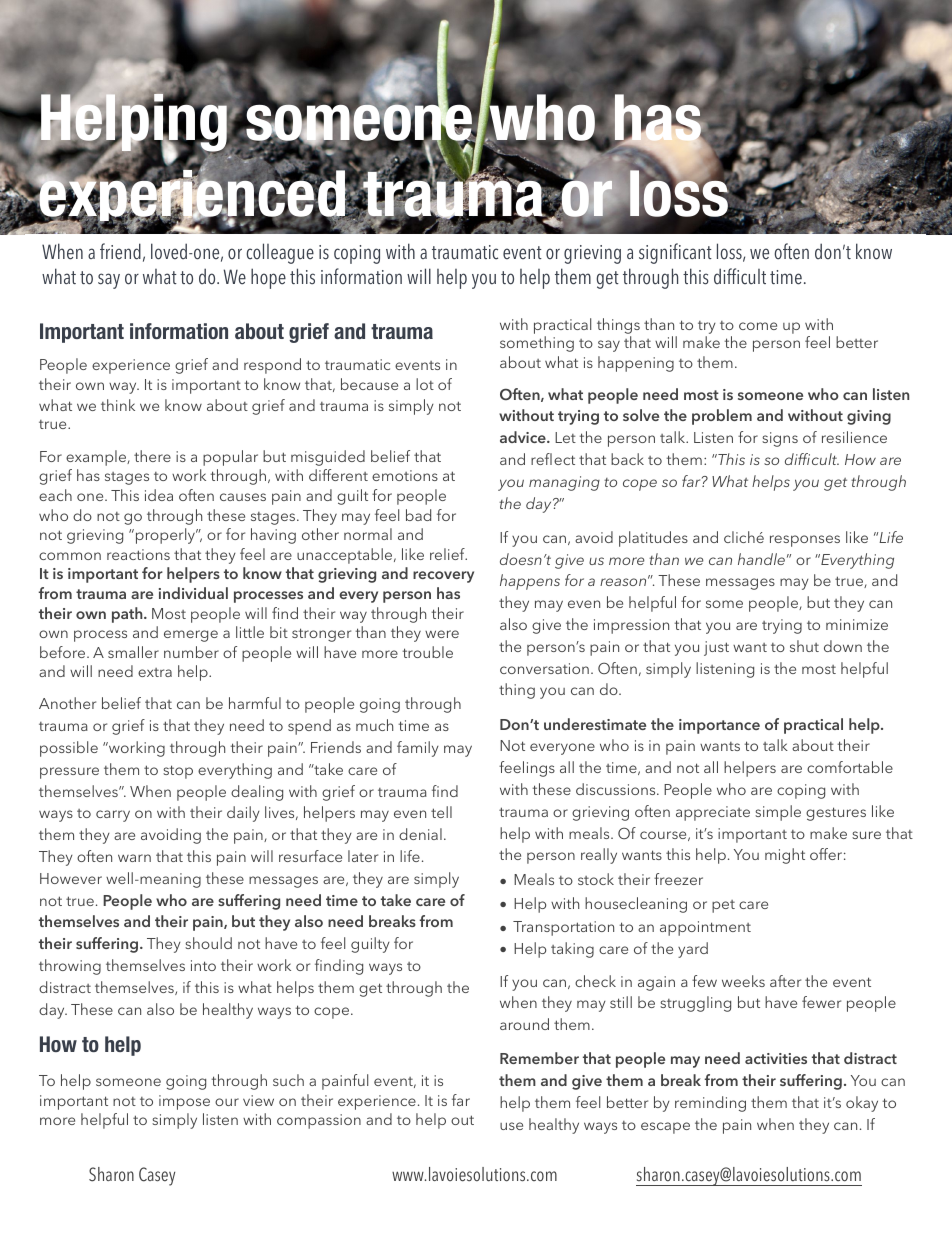  Describe the element at coordinates (418, 749) in the screenshot. I see `family` at that location.
